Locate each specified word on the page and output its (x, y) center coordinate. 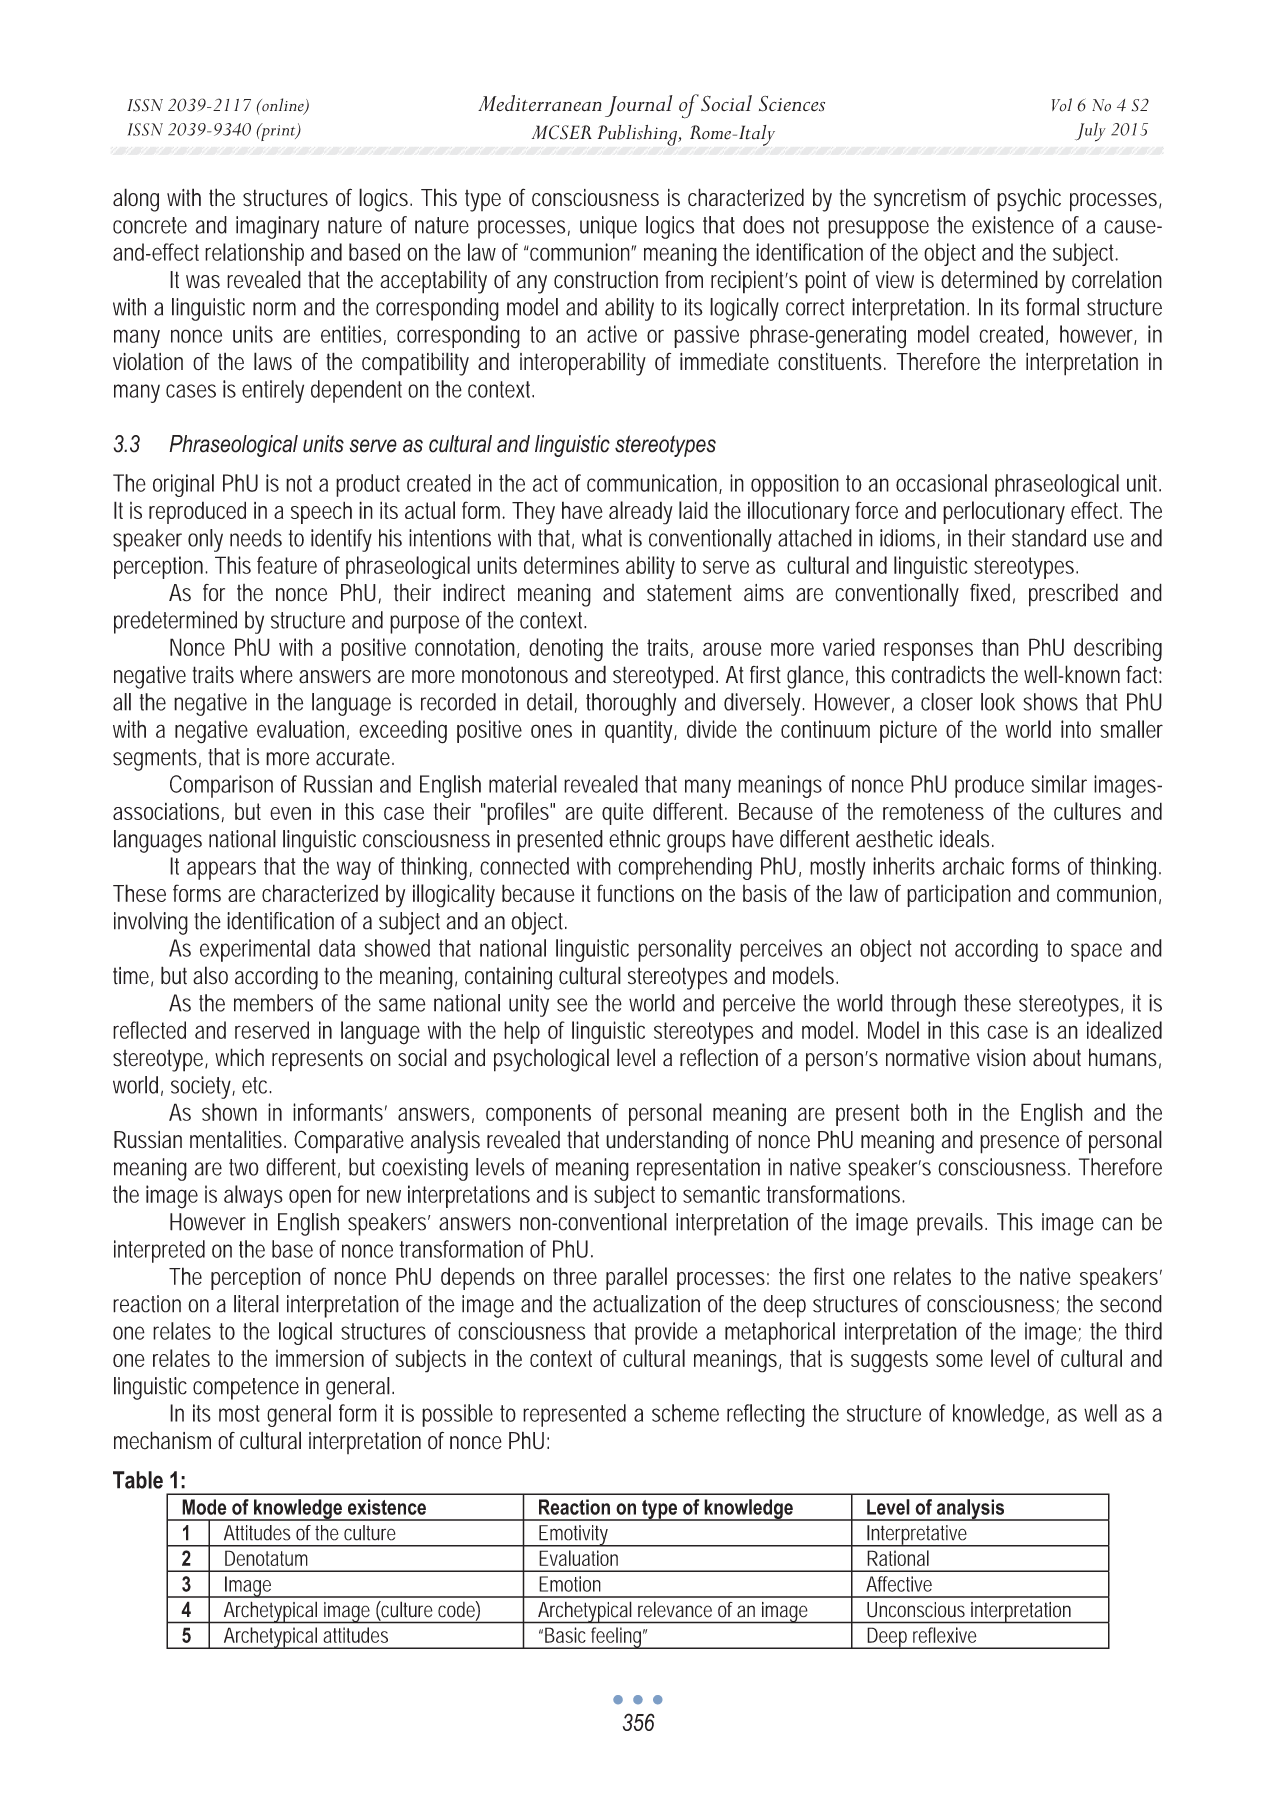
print (278, 132)
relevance (675, 1609)
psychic (1029, 200)
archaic (973, 866)
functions (635, 893)
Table (138, 1480)
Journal (639, 106)
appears (221, 870)
